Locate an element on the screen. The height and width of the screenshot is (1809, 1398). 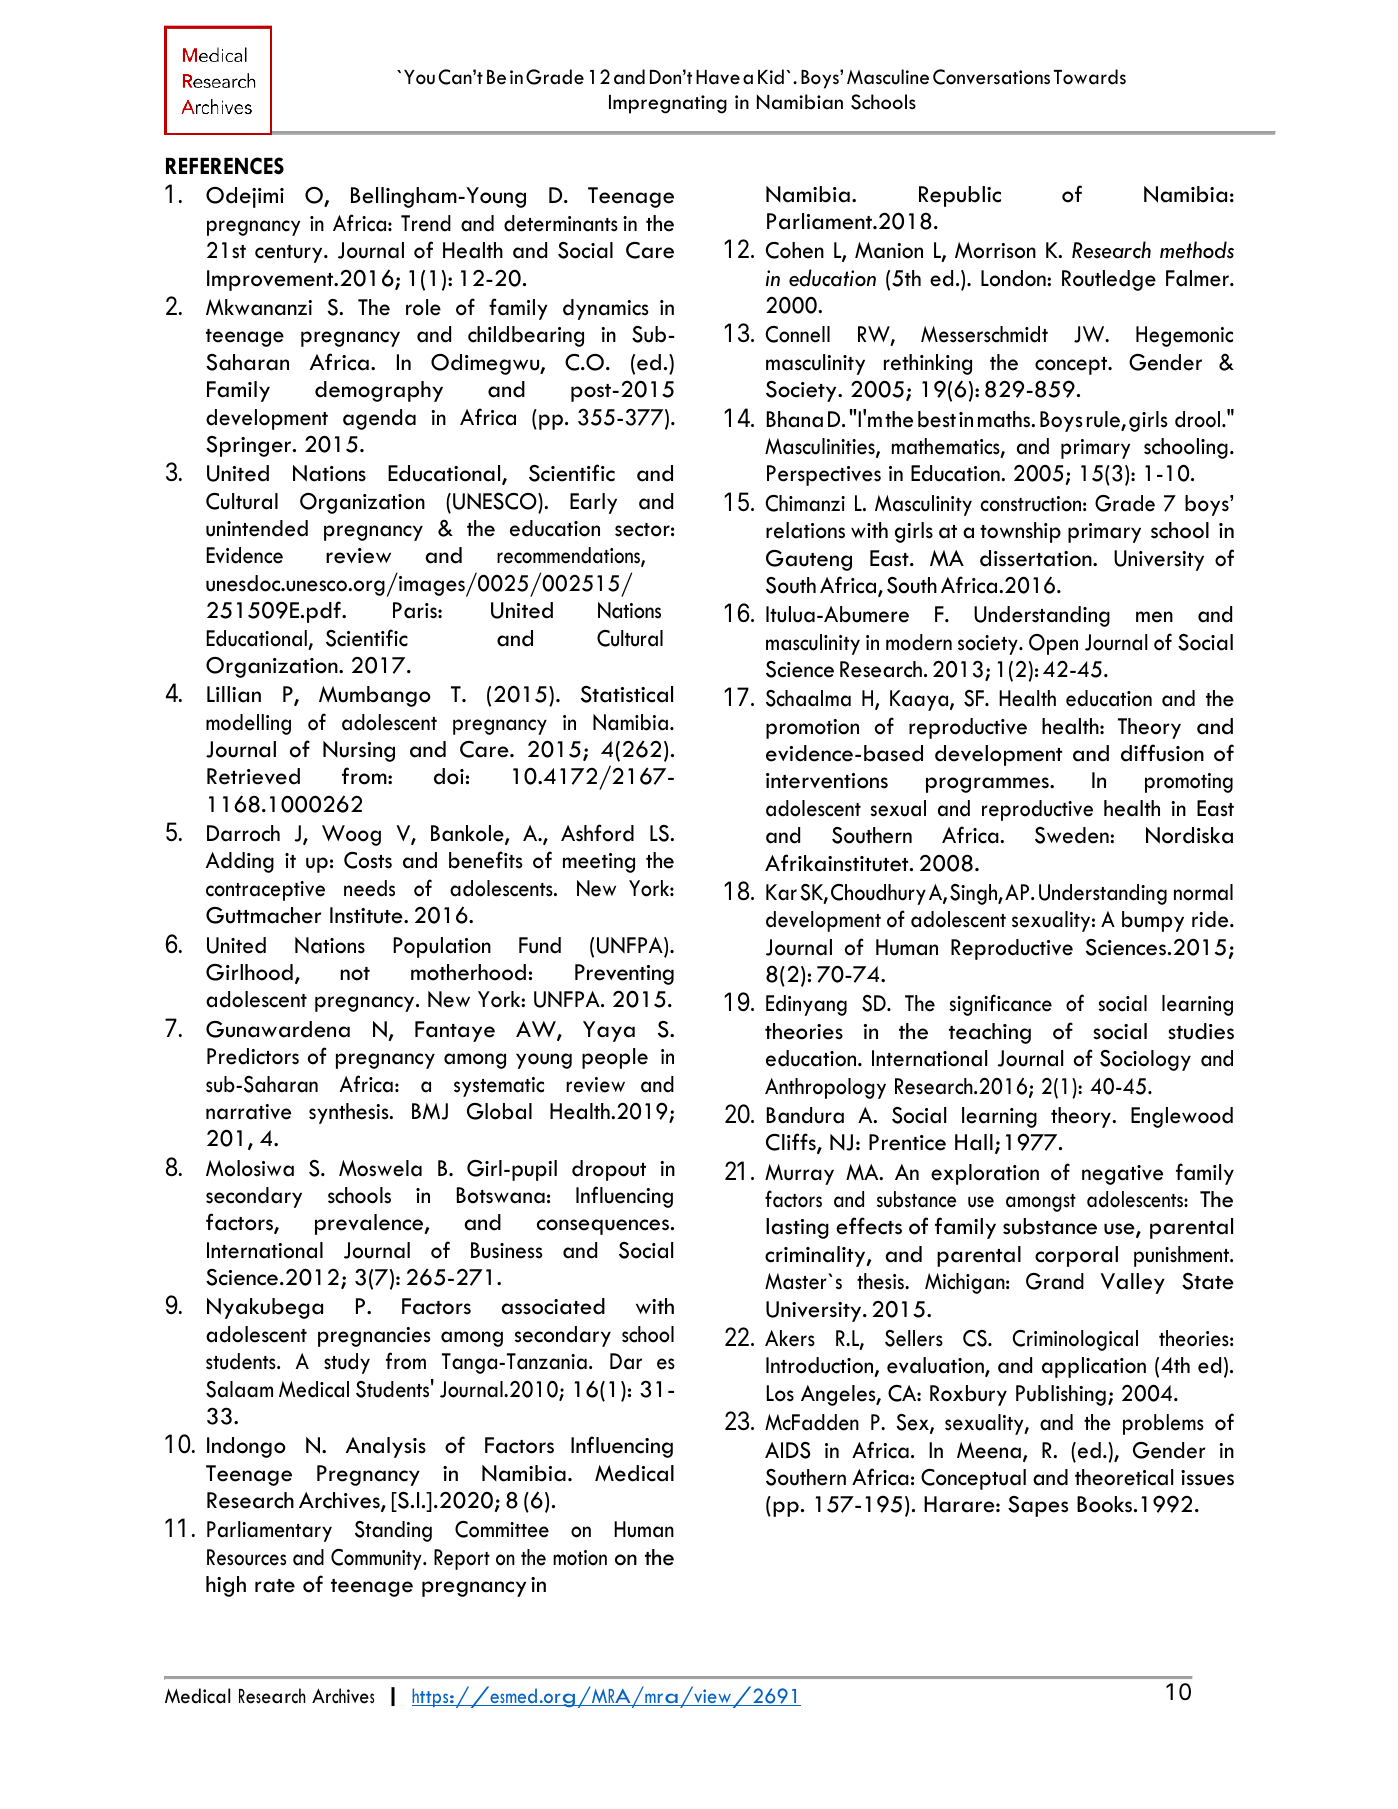
Community is located at coordinates (377, 1559).
